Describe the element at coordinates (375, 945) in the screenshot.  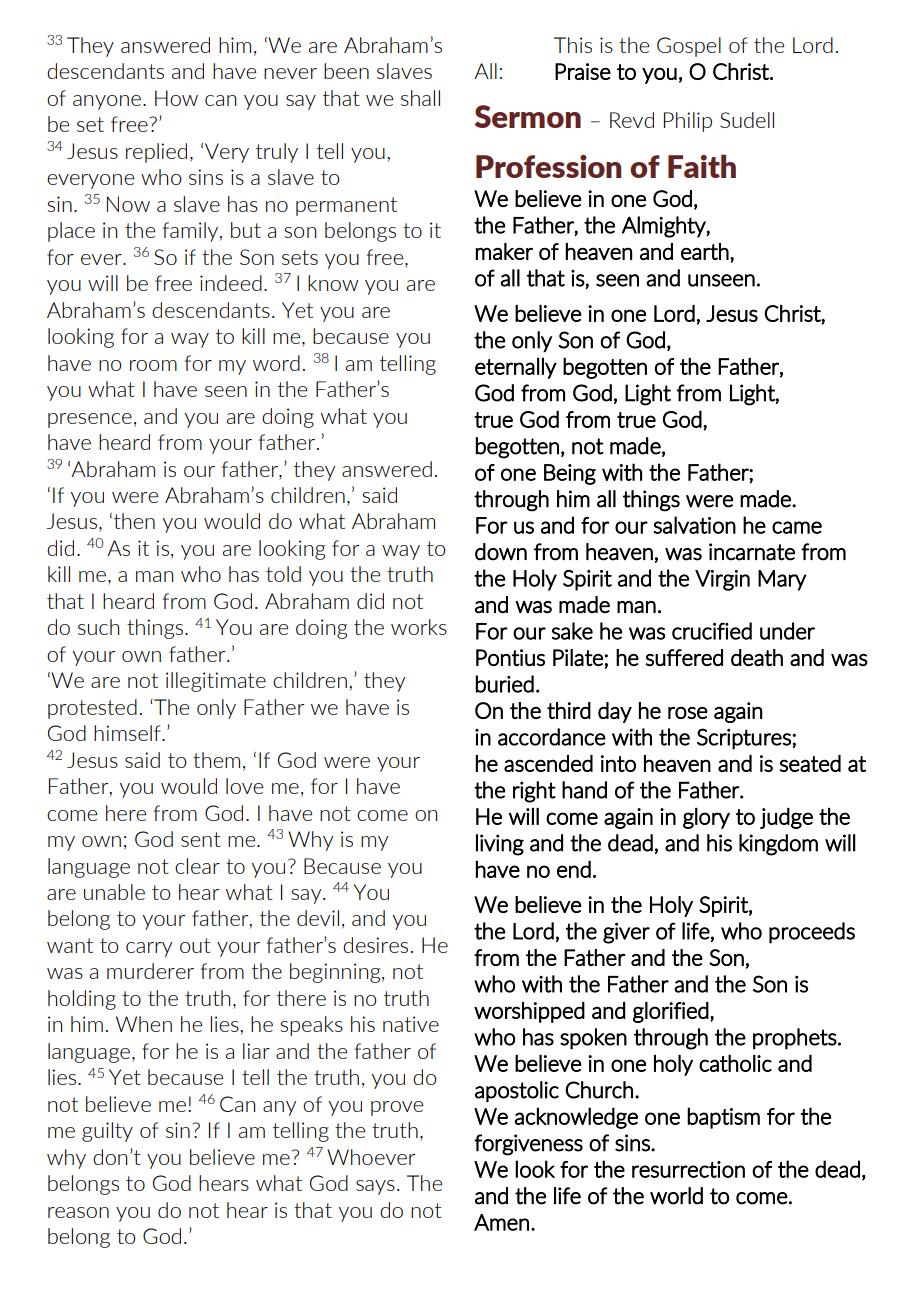
I see `desires` at that location.
